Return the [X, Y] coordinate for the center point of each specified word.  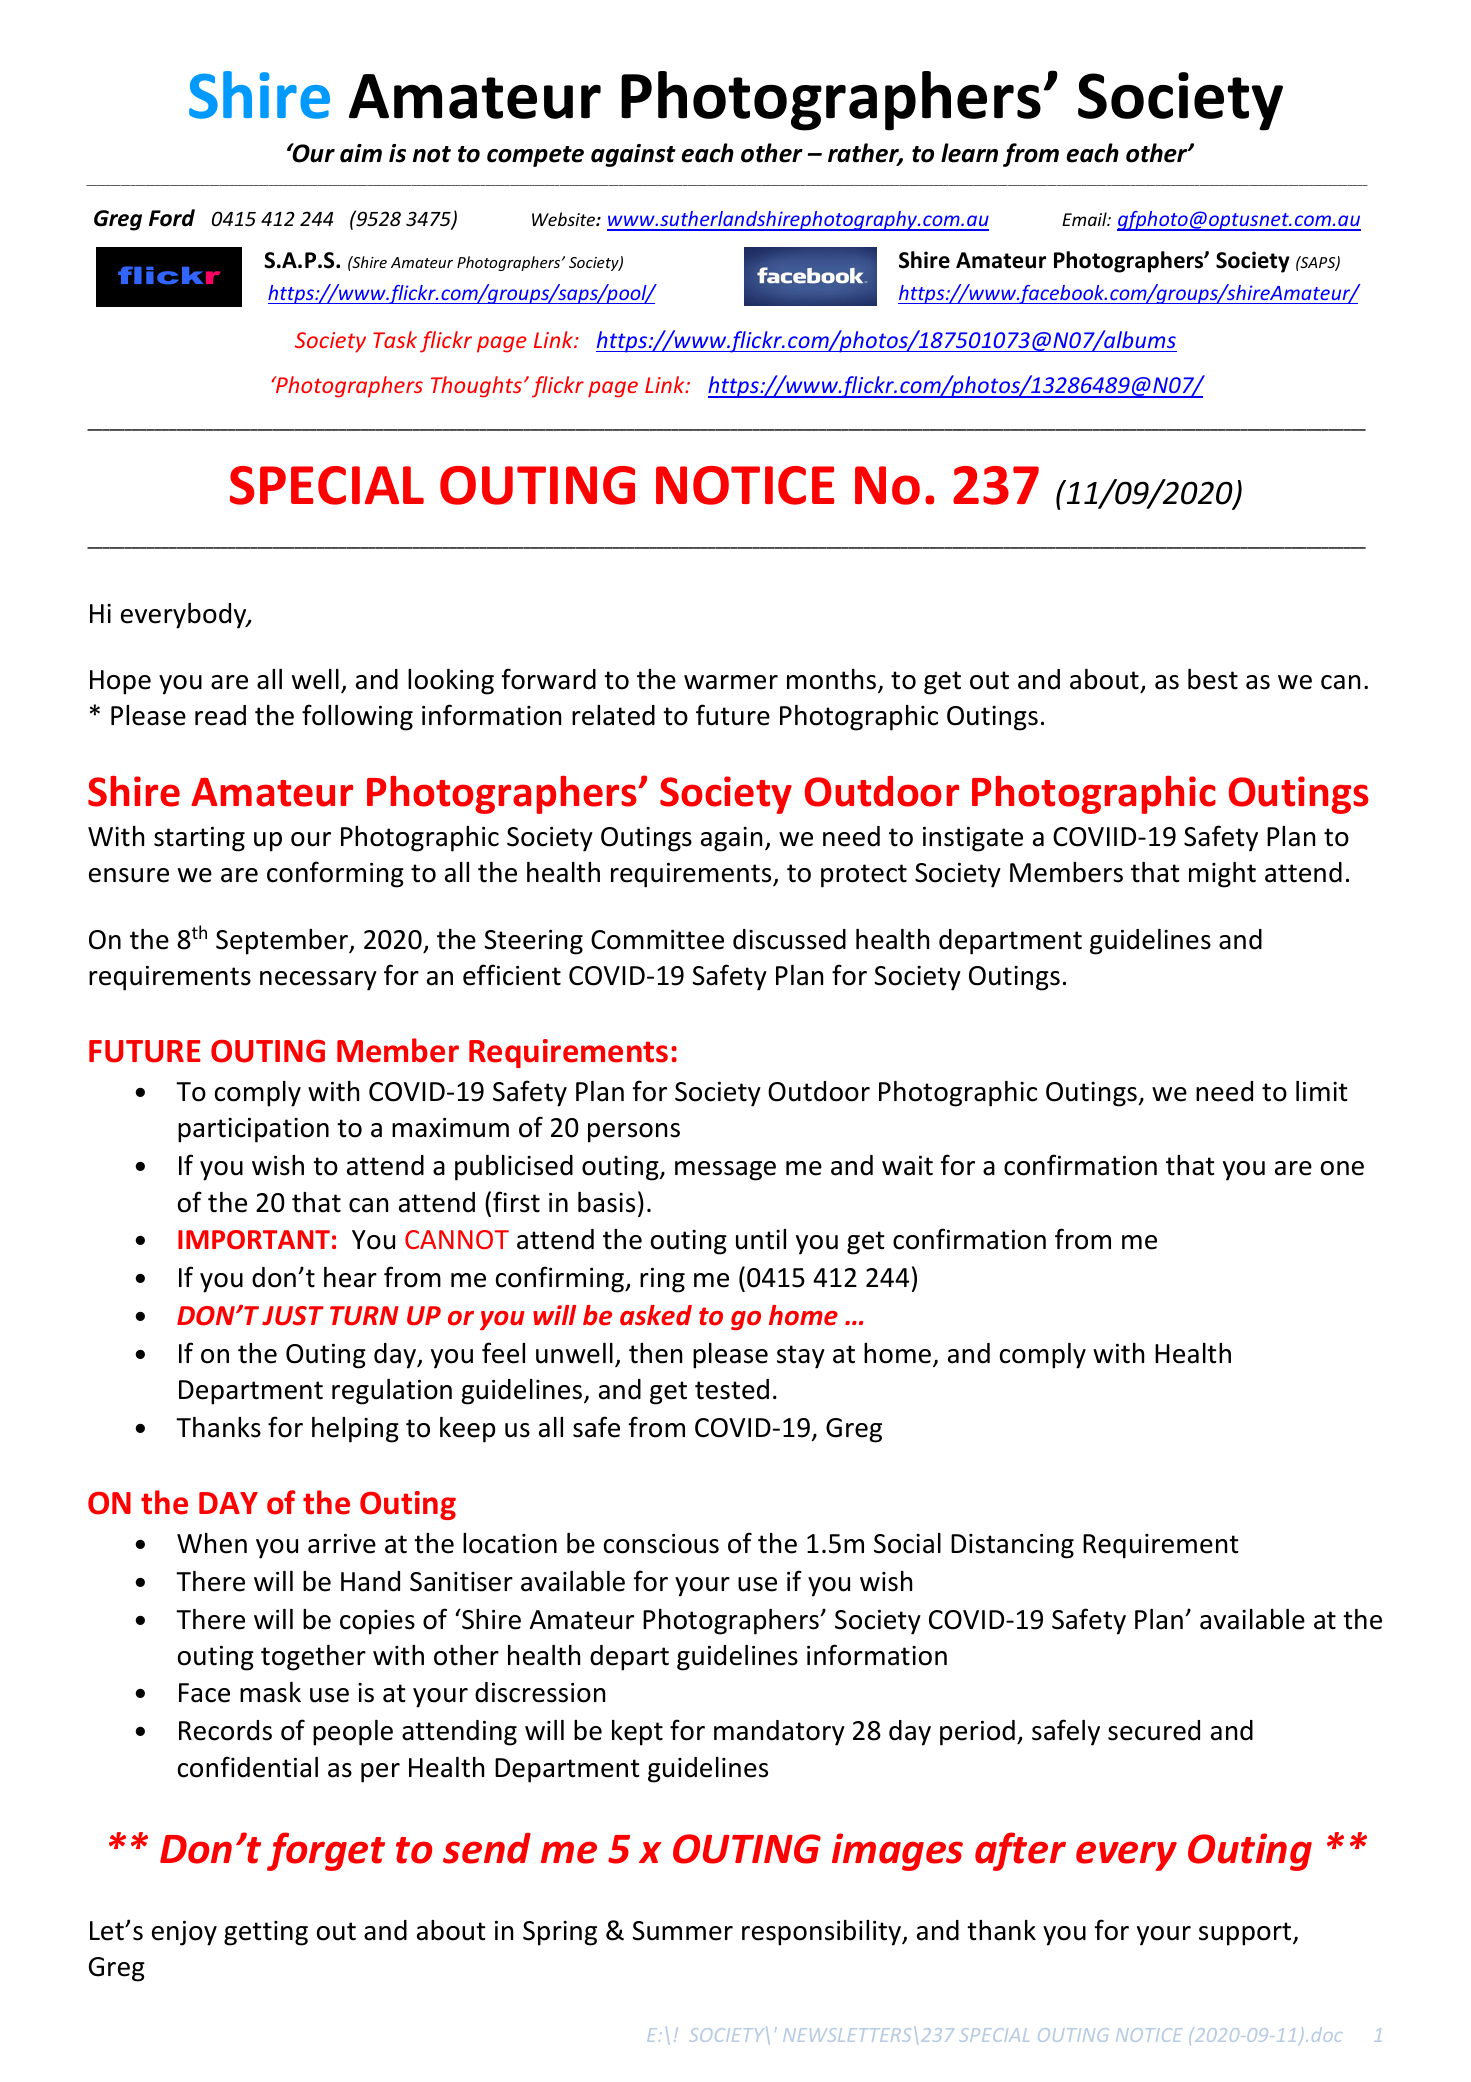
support [1246, 1934]
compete [535, 156]
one [1342, 1168]
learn [969, 153]
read [220, 715]
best [1213, 679]
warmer [731, 682]
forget [326, 1851]
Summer [682, 1931]
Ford [172, 218]
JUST [293, 1316]
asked [656, 1315]
